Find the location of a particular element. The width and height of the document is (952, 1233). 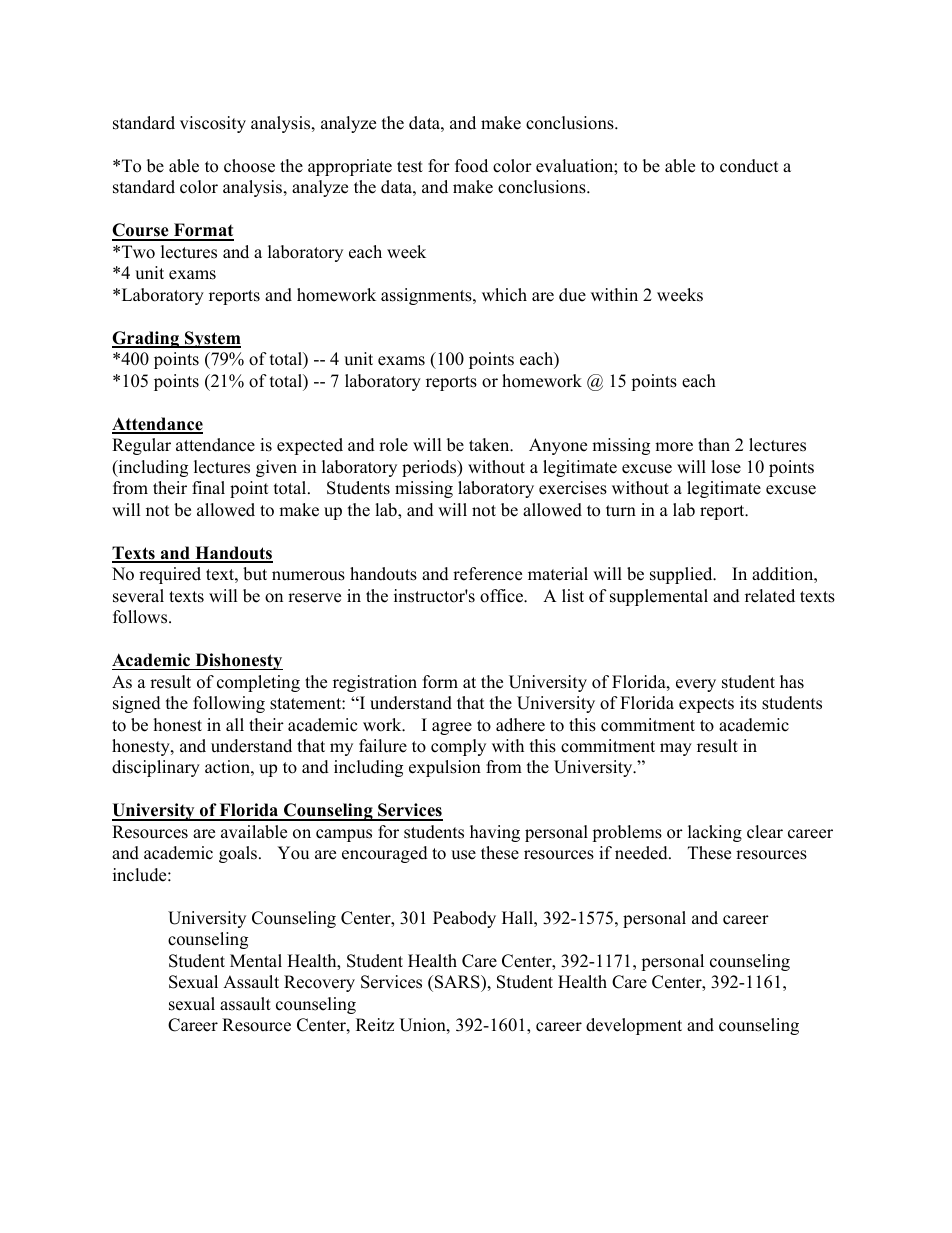

supplied is located at coordinates (682, 575).
